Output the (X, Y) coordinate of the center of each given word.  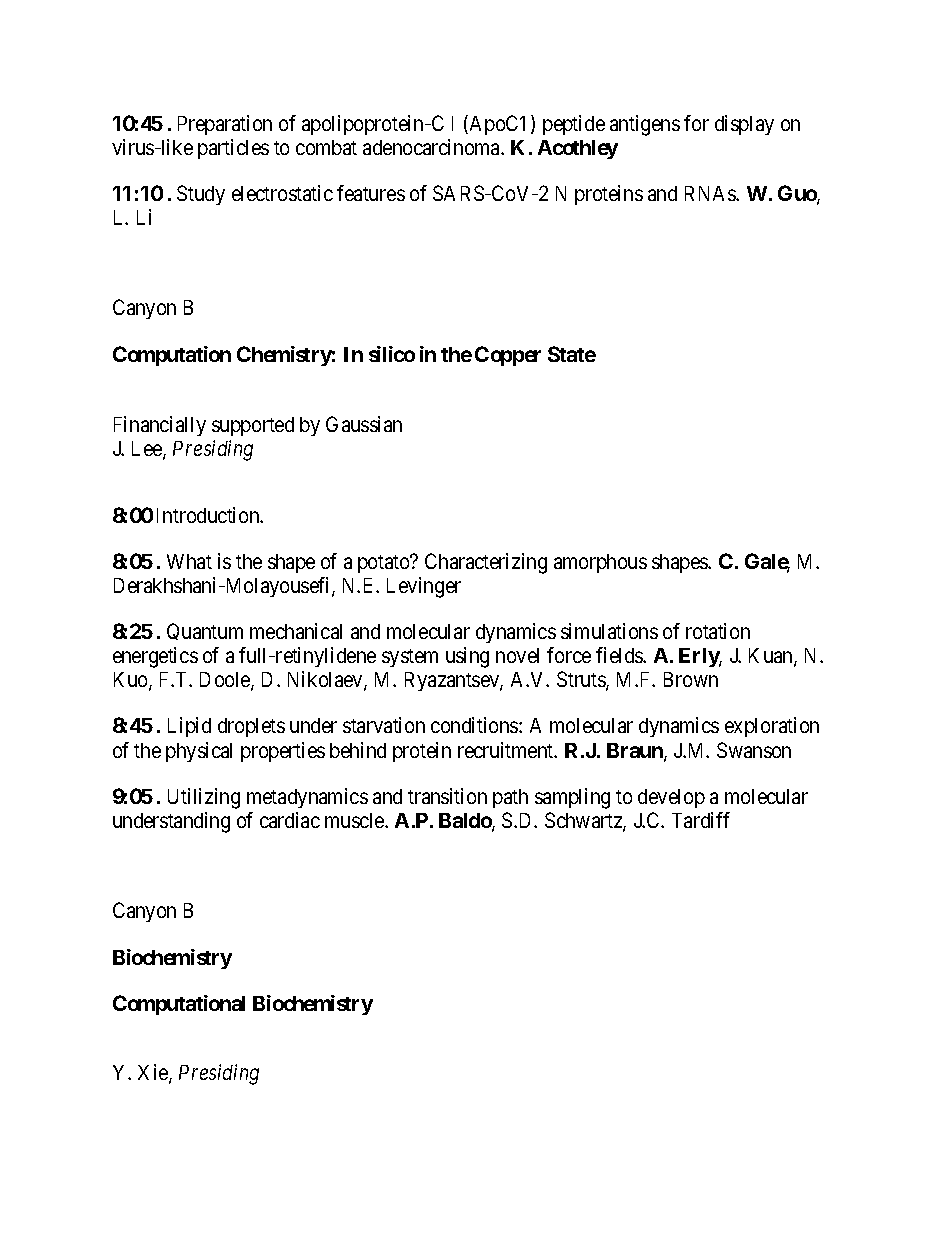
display (744, 125)
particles (233, 149)
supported (253, 426)
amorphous (600, 563)
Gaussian (364, 424)
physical (199, 752)
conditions (475, 725)
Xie (154, 1073)
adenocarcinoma (433, 147)
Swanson (754, 750)
